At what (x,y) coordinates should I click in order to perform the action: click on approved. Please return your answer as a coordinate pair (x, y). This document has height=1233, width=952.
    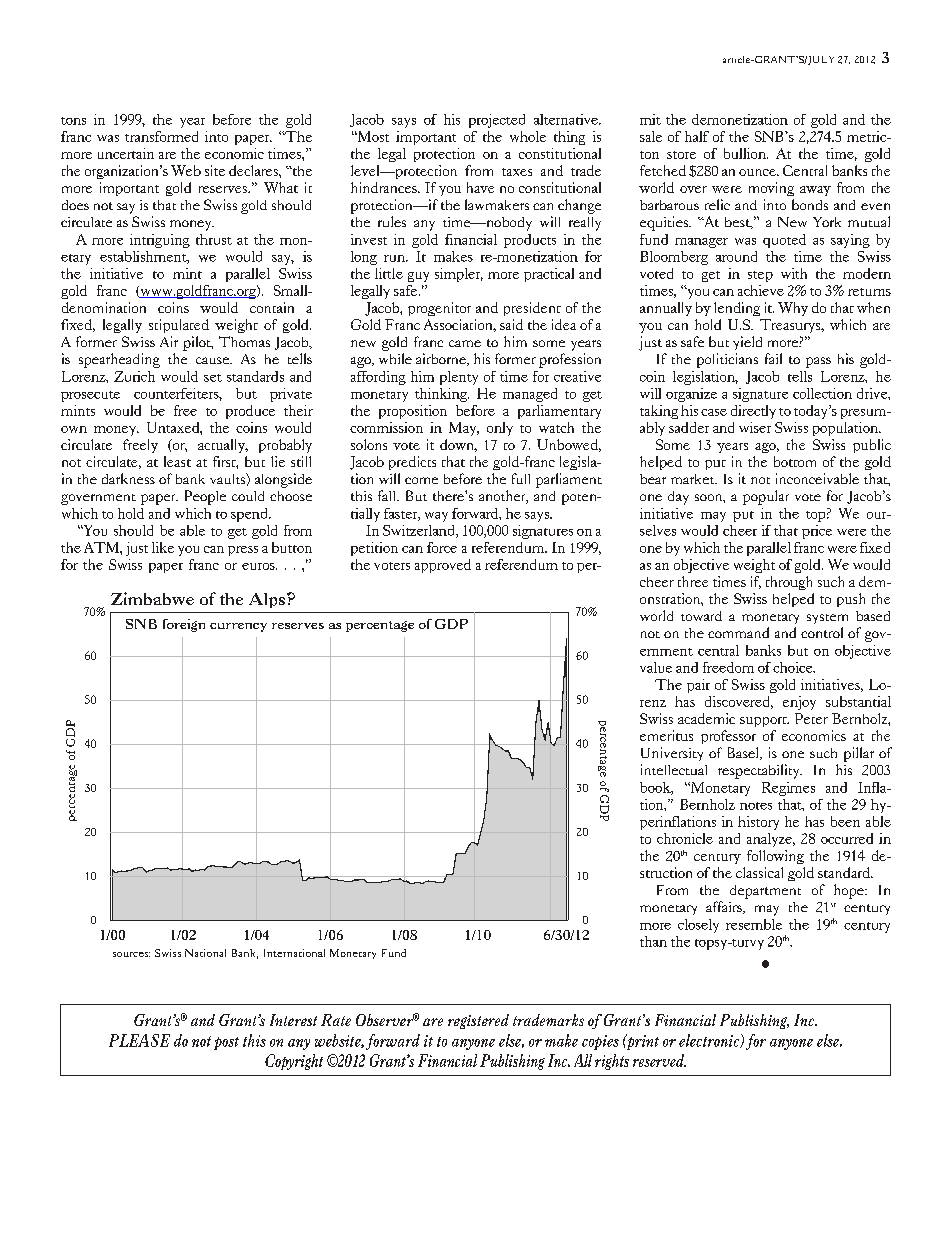
    Looking at the image, I should click on (443, 566).
